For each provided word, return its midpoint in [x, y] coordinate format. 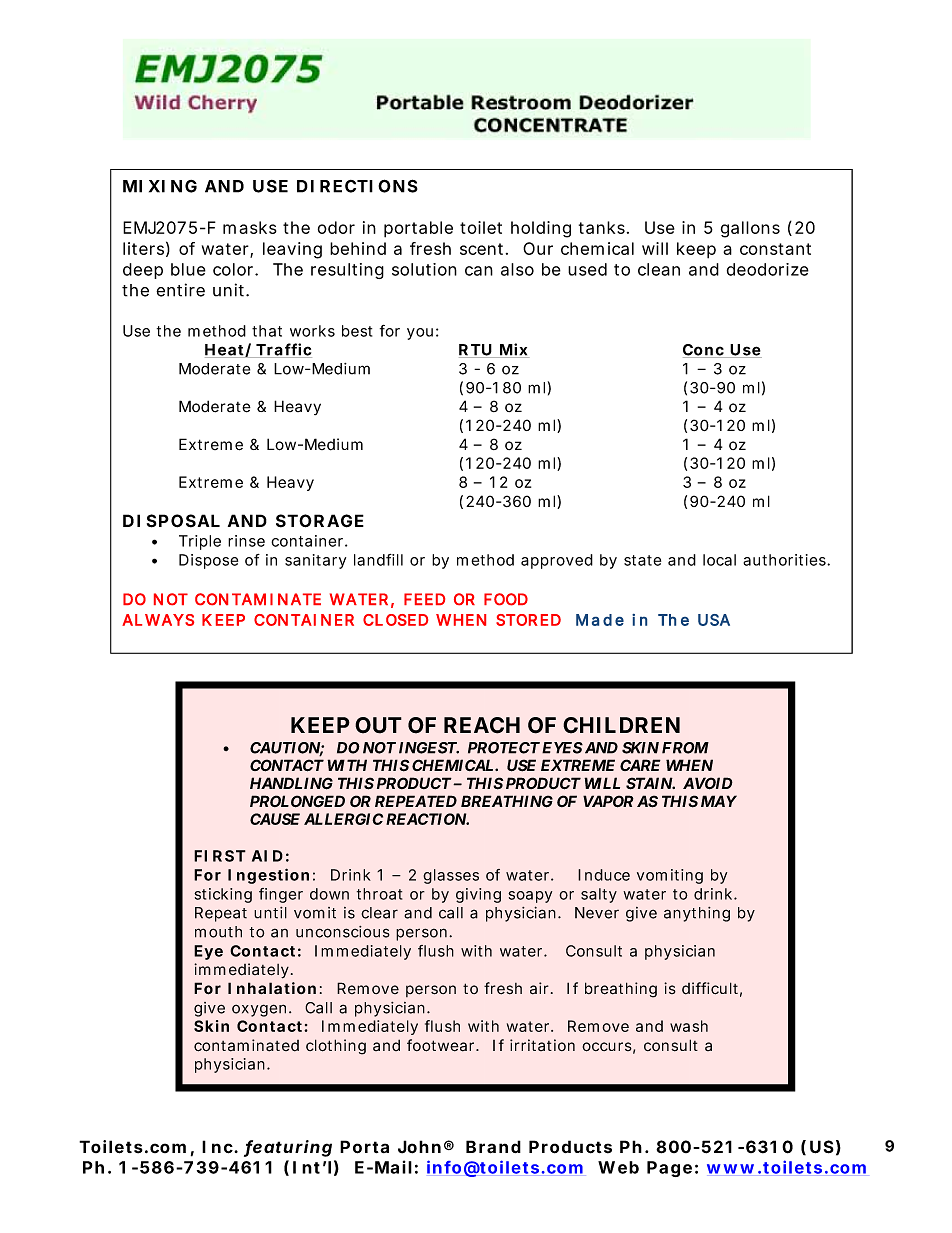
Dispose [208, 561]
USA [714, 620]
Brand [493, 1147]
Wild [157, 102]
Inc [218, 1147]
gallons [750, 229]
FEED [424, 599]
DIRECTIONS [357, 186]
